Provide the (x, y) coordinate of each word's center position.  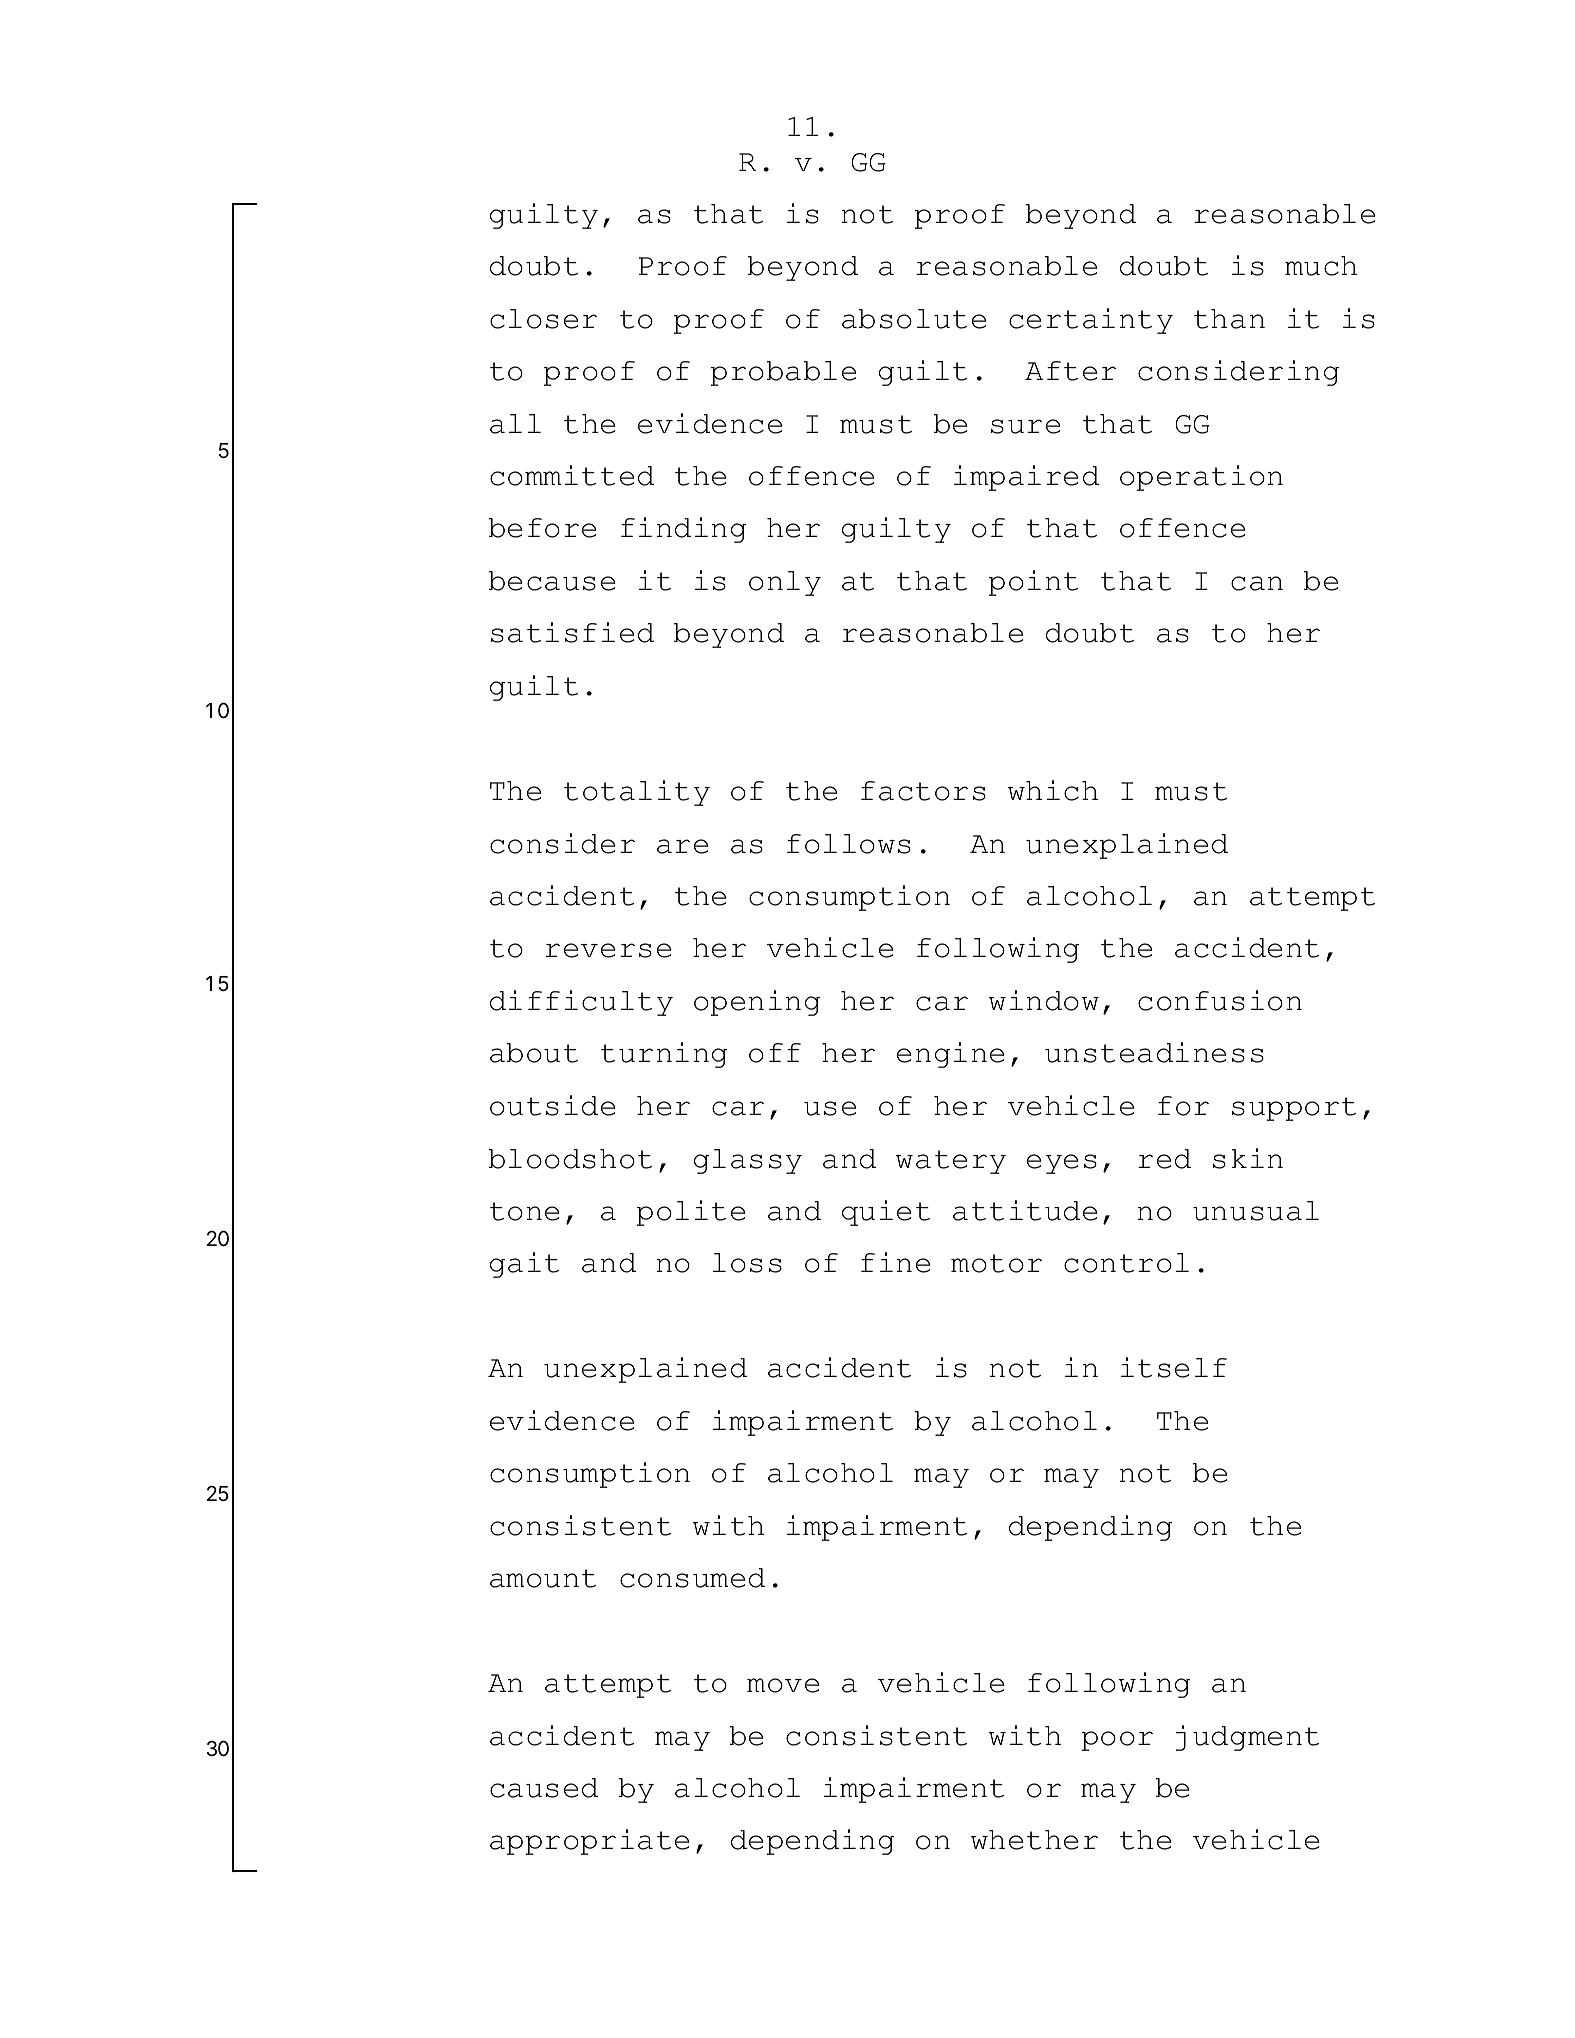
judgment (1248, 1738)
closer (543, 319)
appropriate (589, 1842)
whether (1034, 1840)
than (1229, 319)
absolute (914, 319)
